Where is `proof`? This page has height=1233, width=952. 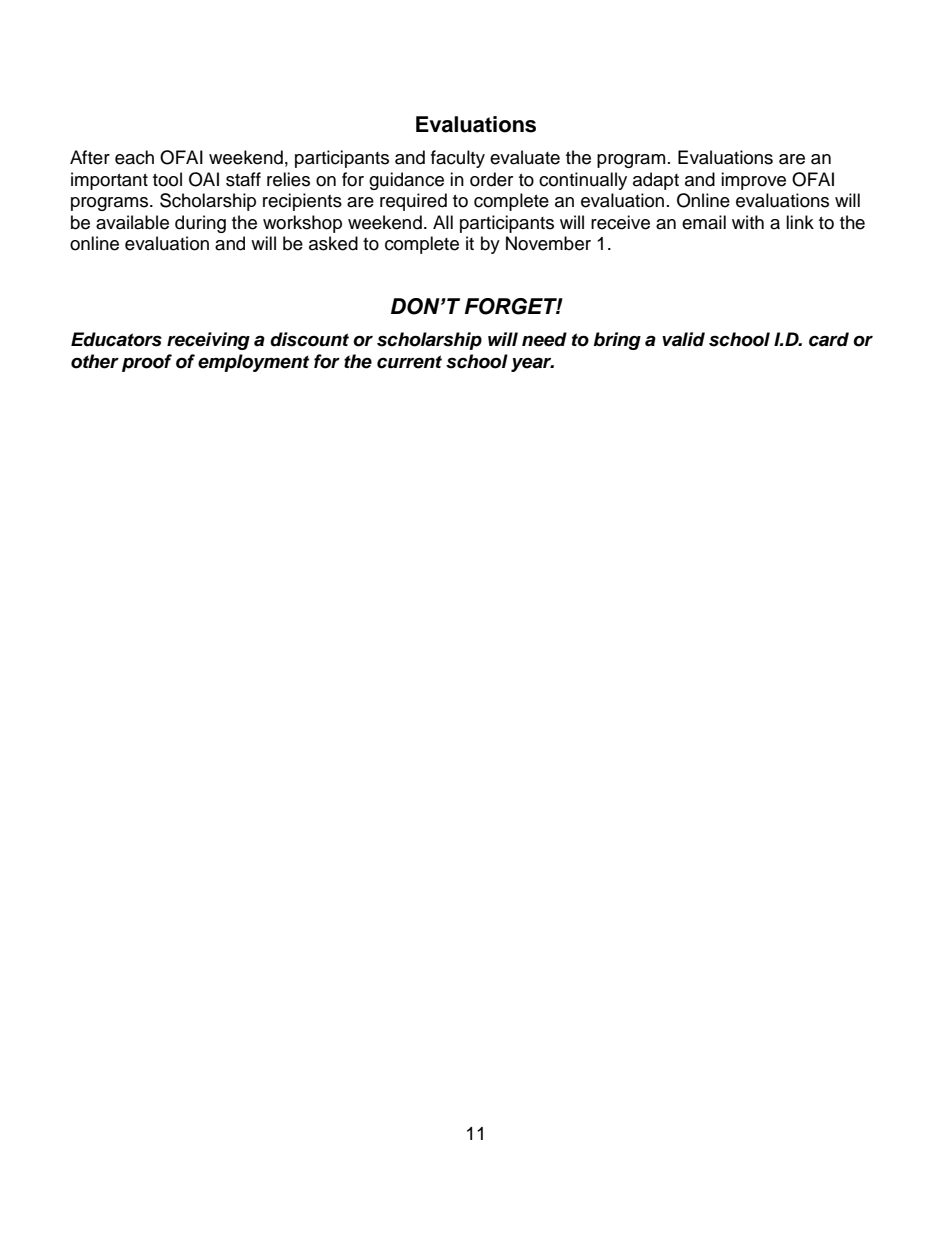
proof is located at coordinates (147, 363).
